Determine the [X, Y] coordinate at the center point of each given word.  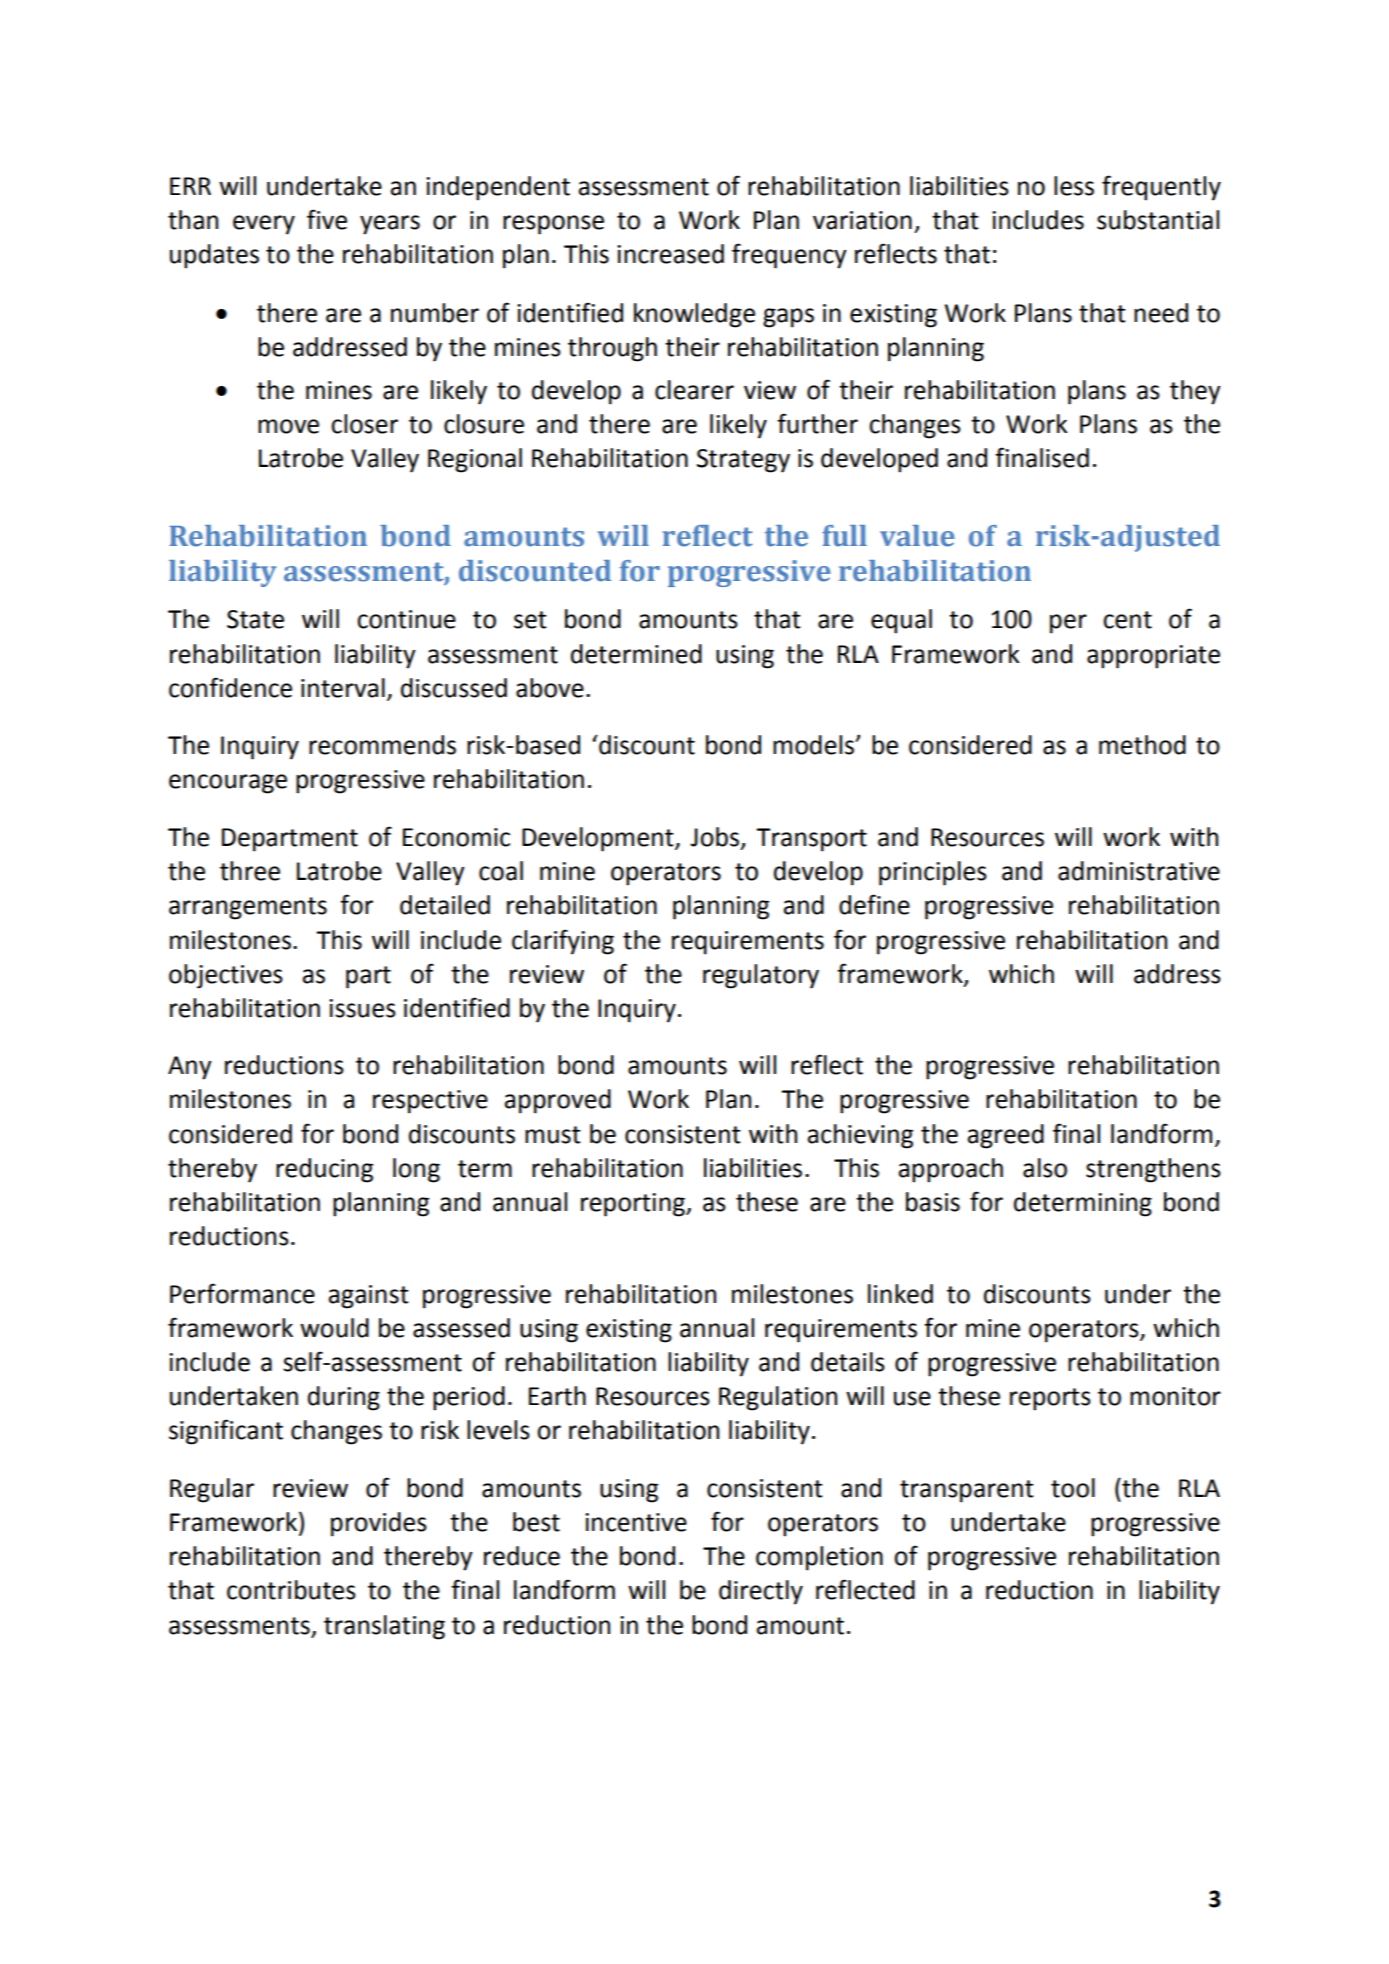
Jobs [716, 838]
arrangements [248, 908]
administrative [1139, 871]
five [327, 219]
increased [670, 254]
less [1074, 186]
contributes [291, 1590]
